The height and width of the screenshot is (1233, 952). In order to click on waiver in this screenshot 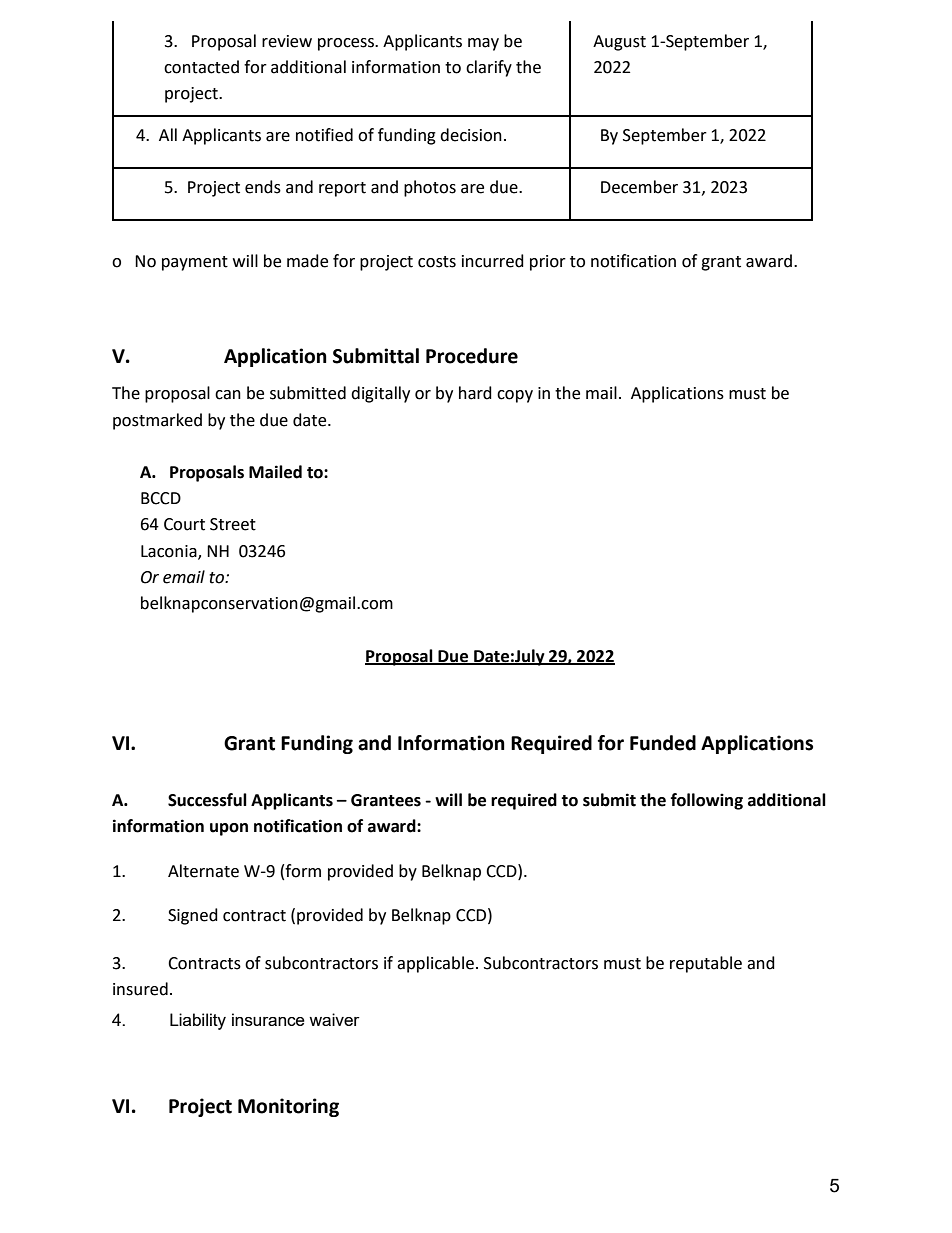, I will do `click(334, 1019)`.
